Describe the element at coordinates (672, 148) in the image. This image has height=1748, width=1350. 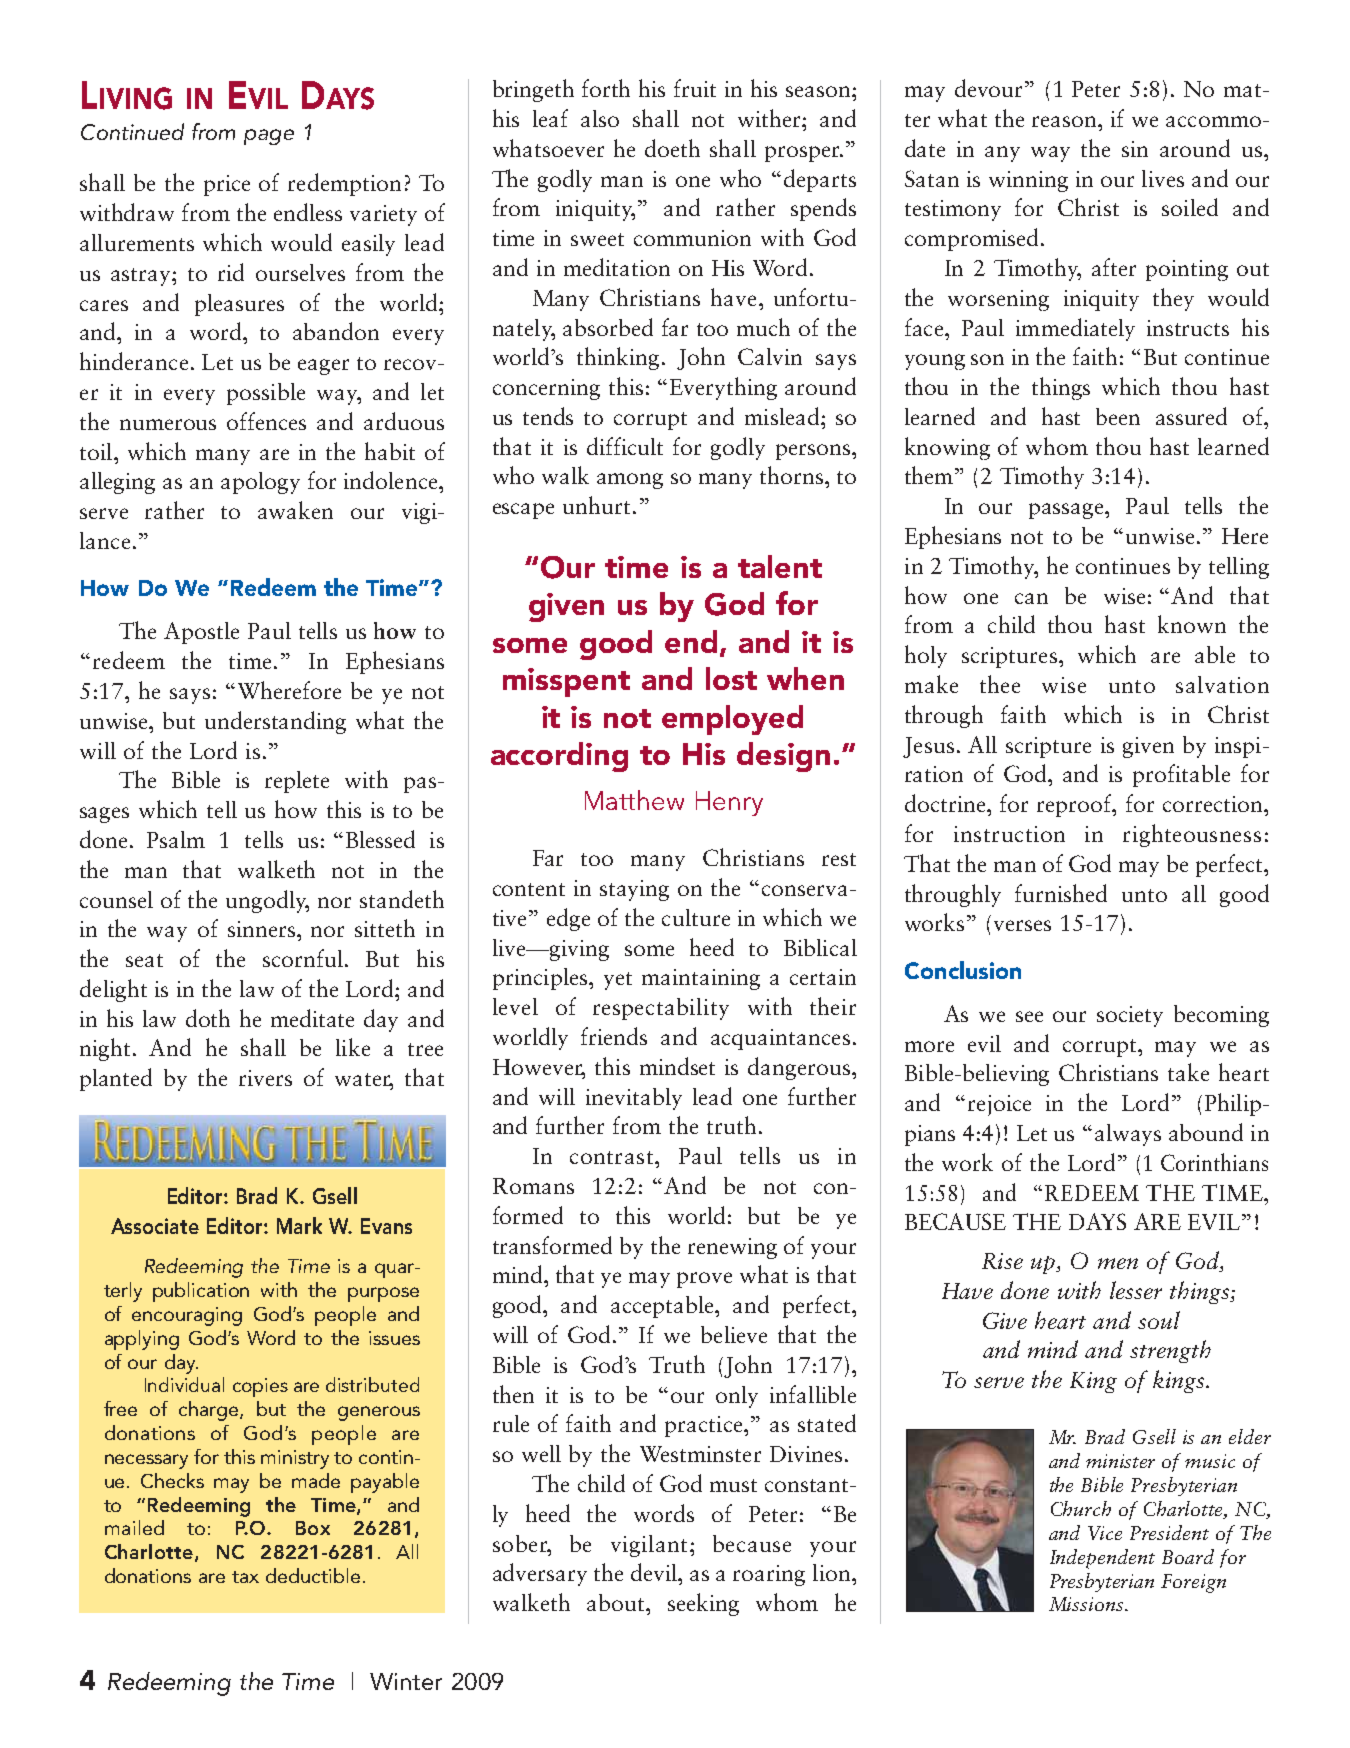
I see `doeth` at that location.
